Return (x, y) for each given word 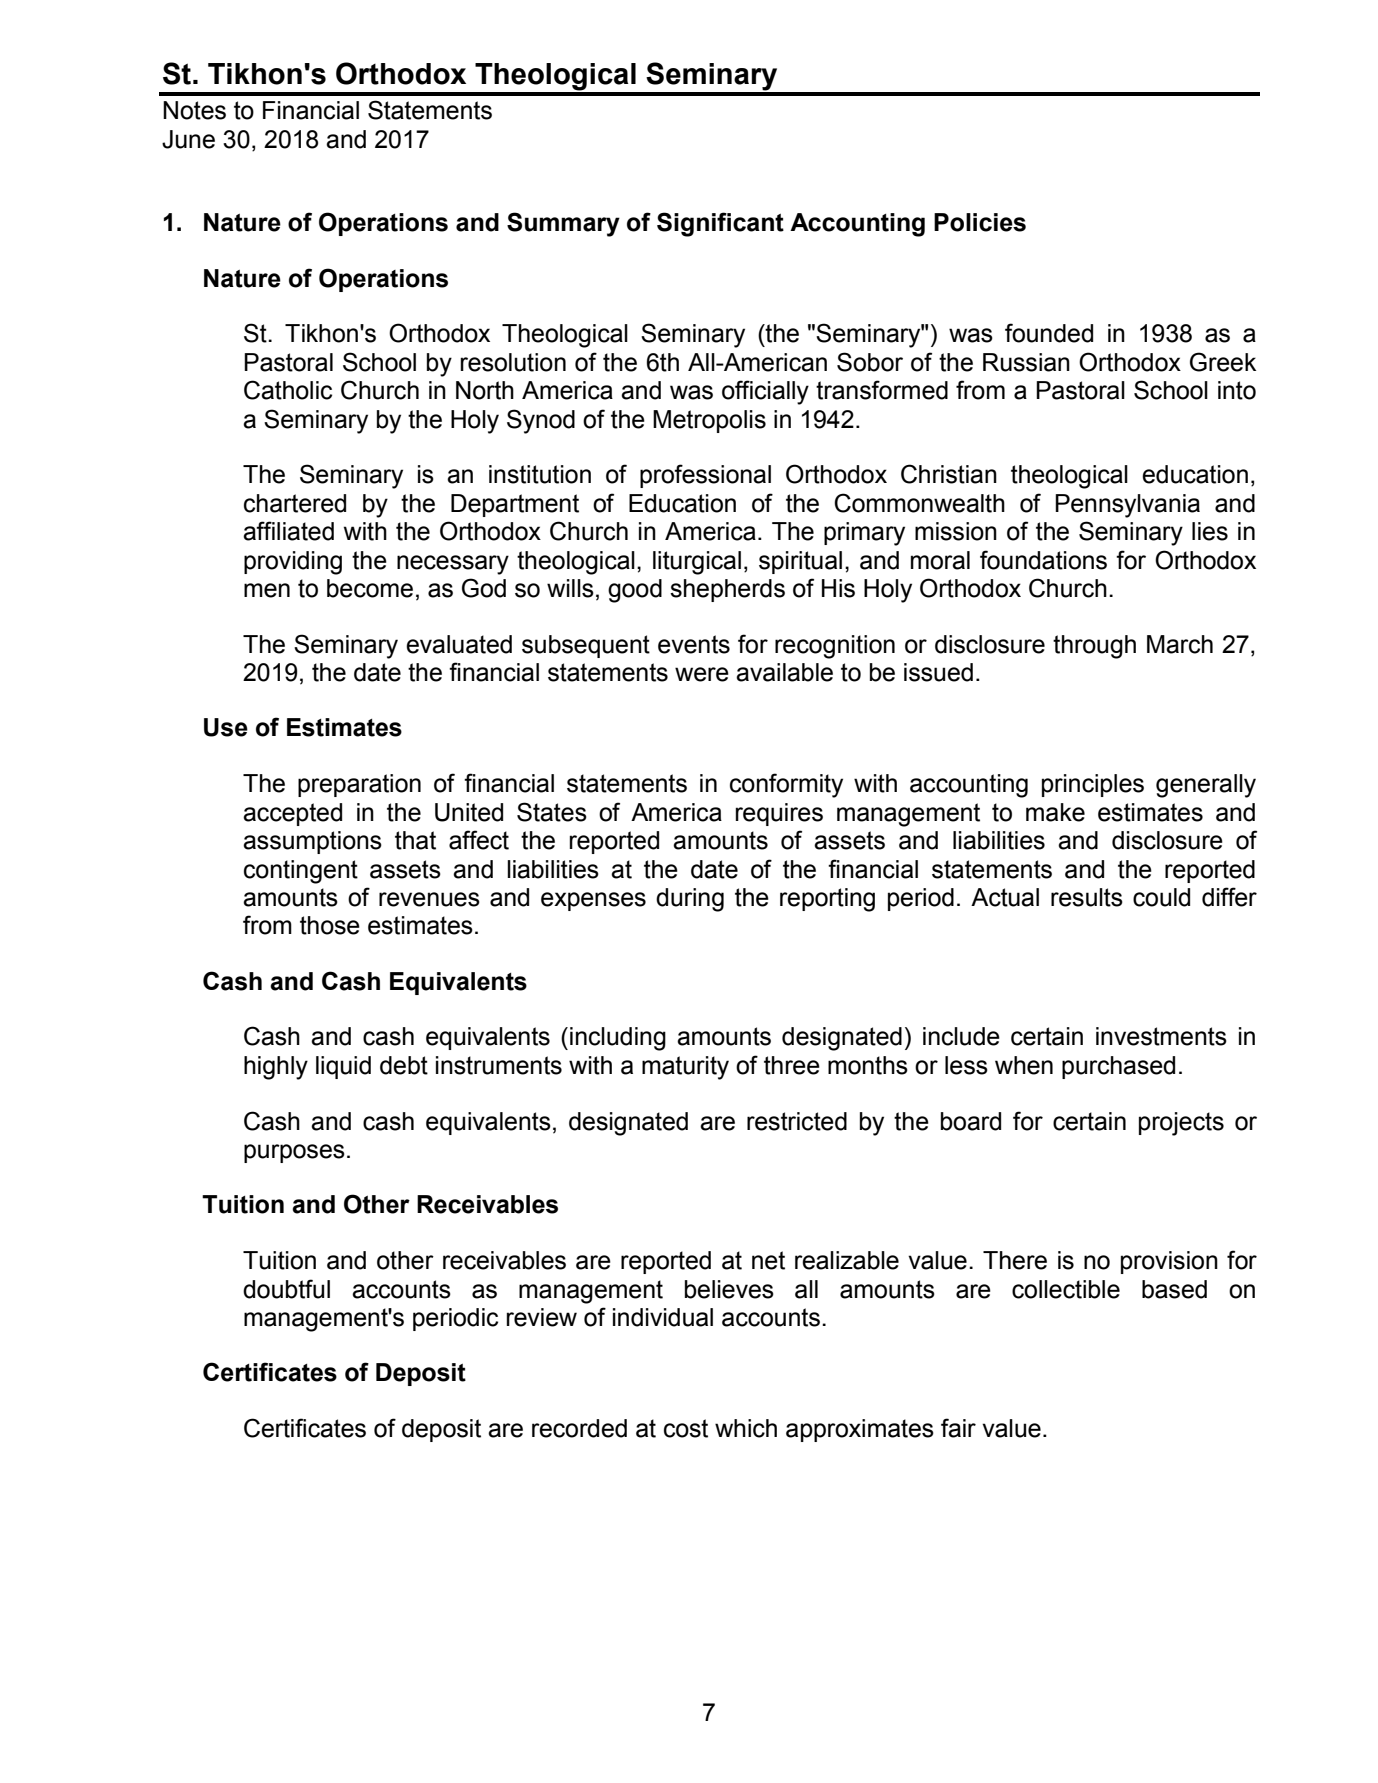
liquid (343, 1067)
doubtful (286, 1289)
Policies (980, 222)
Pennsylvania (1127, 506)
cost (686, 1428)
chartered (295, 503)
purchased (1118, 1067)
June (188, 139)
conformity (786, 785)
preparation (359, 785)
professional (705, 476)
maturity (685, 1068)
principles (1093, 785)
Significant (720, 224)
